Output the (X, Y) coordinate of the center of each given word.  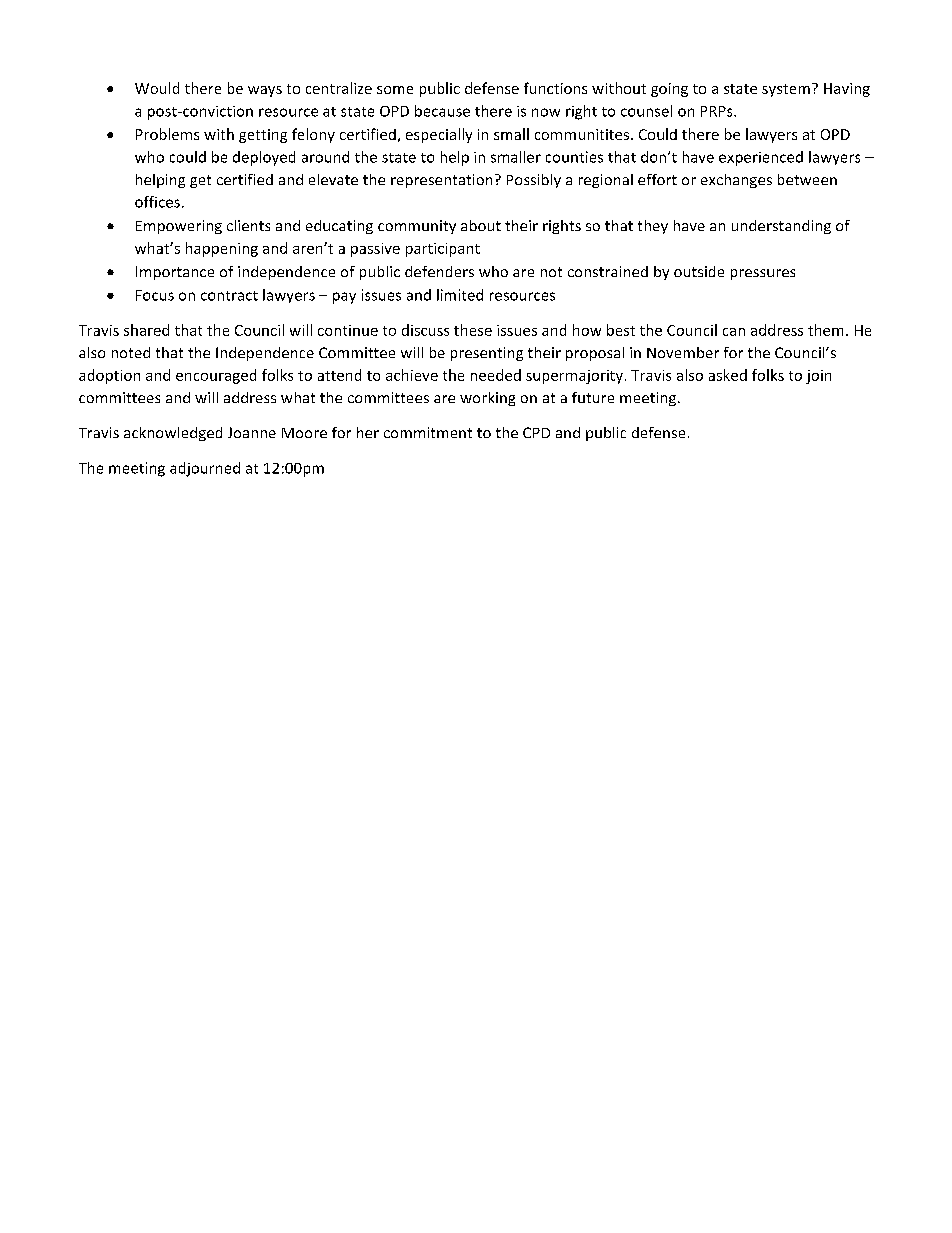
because (442, 111)
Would (157, 88)
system (786, 90)
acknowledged (173, 434)
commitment (428, 432)
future (593, 397)
